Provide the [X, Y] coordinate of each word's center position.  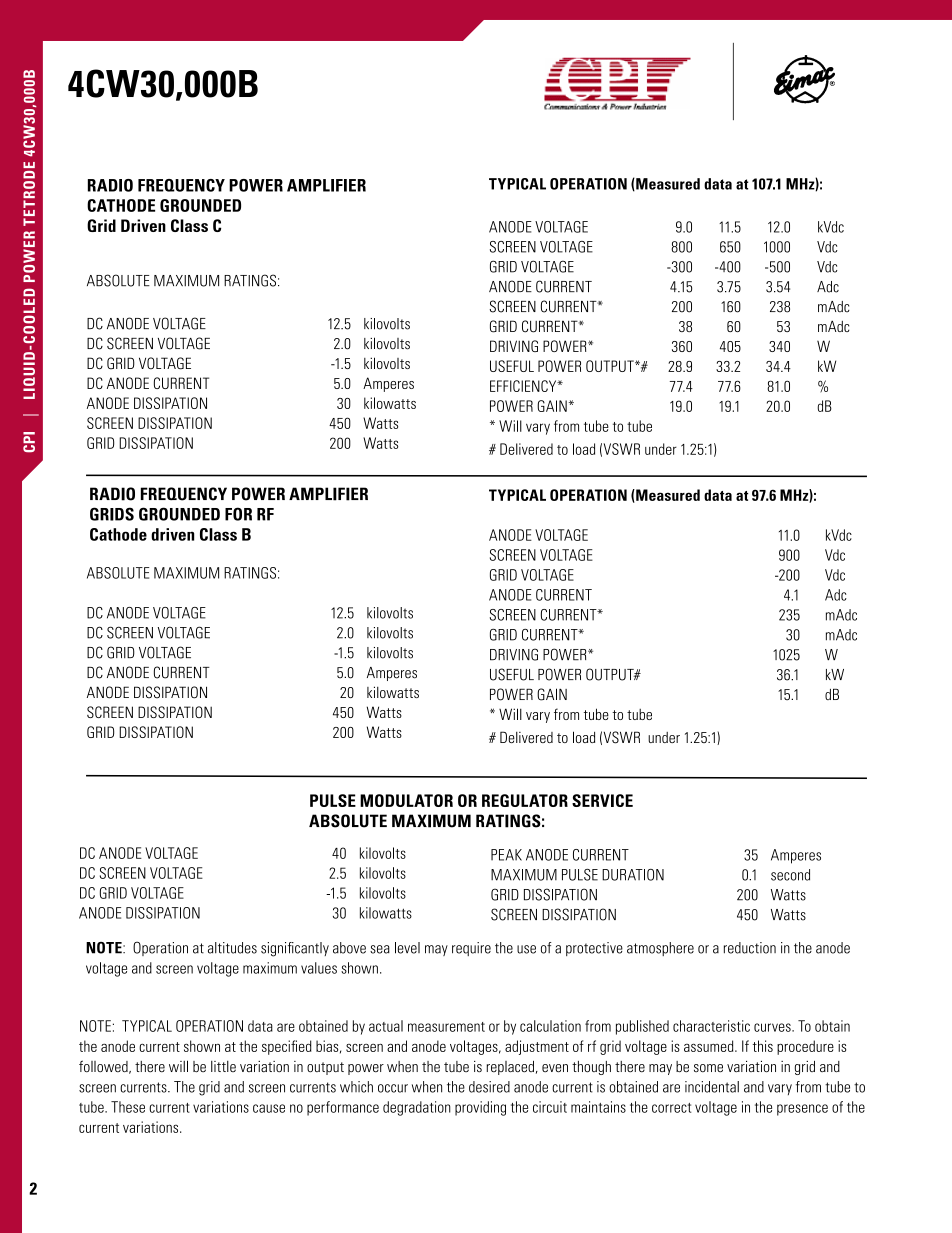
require [471, 949]
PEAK [506, 855]
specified [287, 1047]
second [790, 875]
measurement [446, 1027]
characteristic [711, 1026]
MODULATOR [406, 800]
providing [480, 1108]
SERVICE [602, 800]
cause [269, 1108]
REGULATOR [525, 800]
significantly [295, 949]
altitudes [232, 948]
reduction [750, 948]
